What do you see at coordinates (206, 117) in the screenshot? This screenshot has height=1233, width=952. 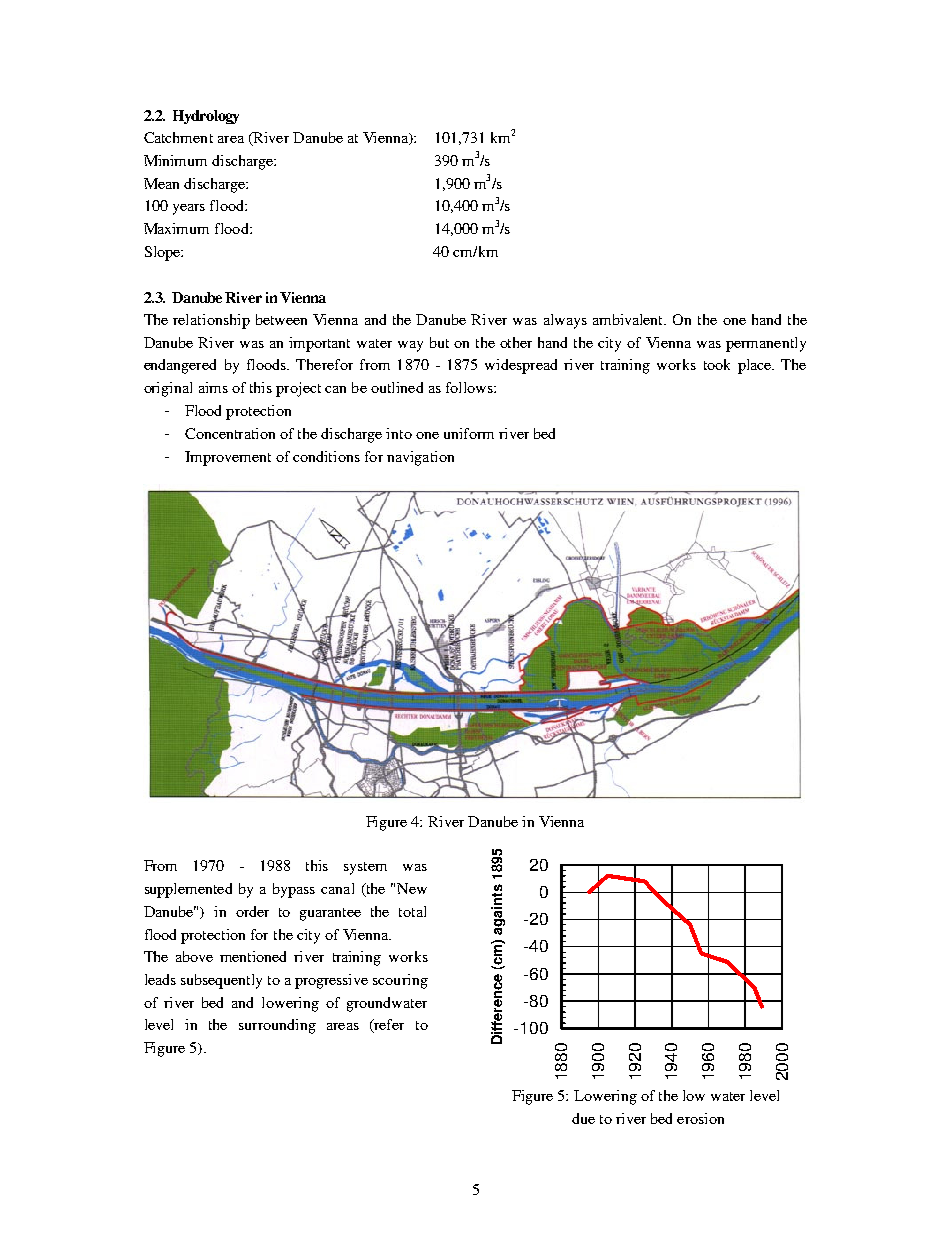 I see `Hydrology` at bounding box center [206, 117].
